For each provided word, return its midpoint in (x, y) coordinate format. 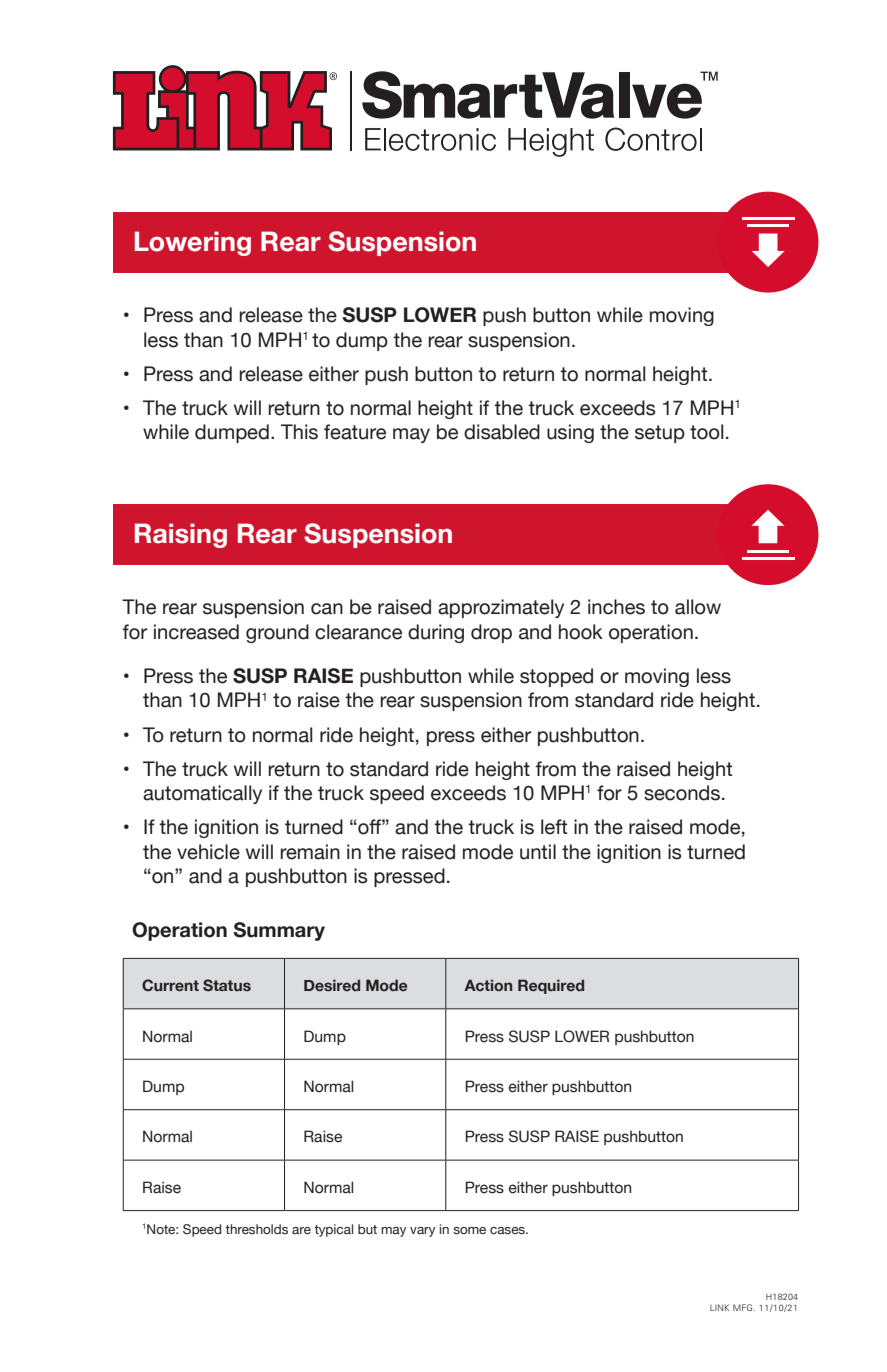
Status (227, 985)
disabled (502, 432)
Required (551, 986)
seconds (682, 793)
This (299, 432)
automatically (202, 794)
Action (488, 985)
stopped (556, 677)
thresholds (256, 1229)
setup (660, 434)
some (469, 1230)
